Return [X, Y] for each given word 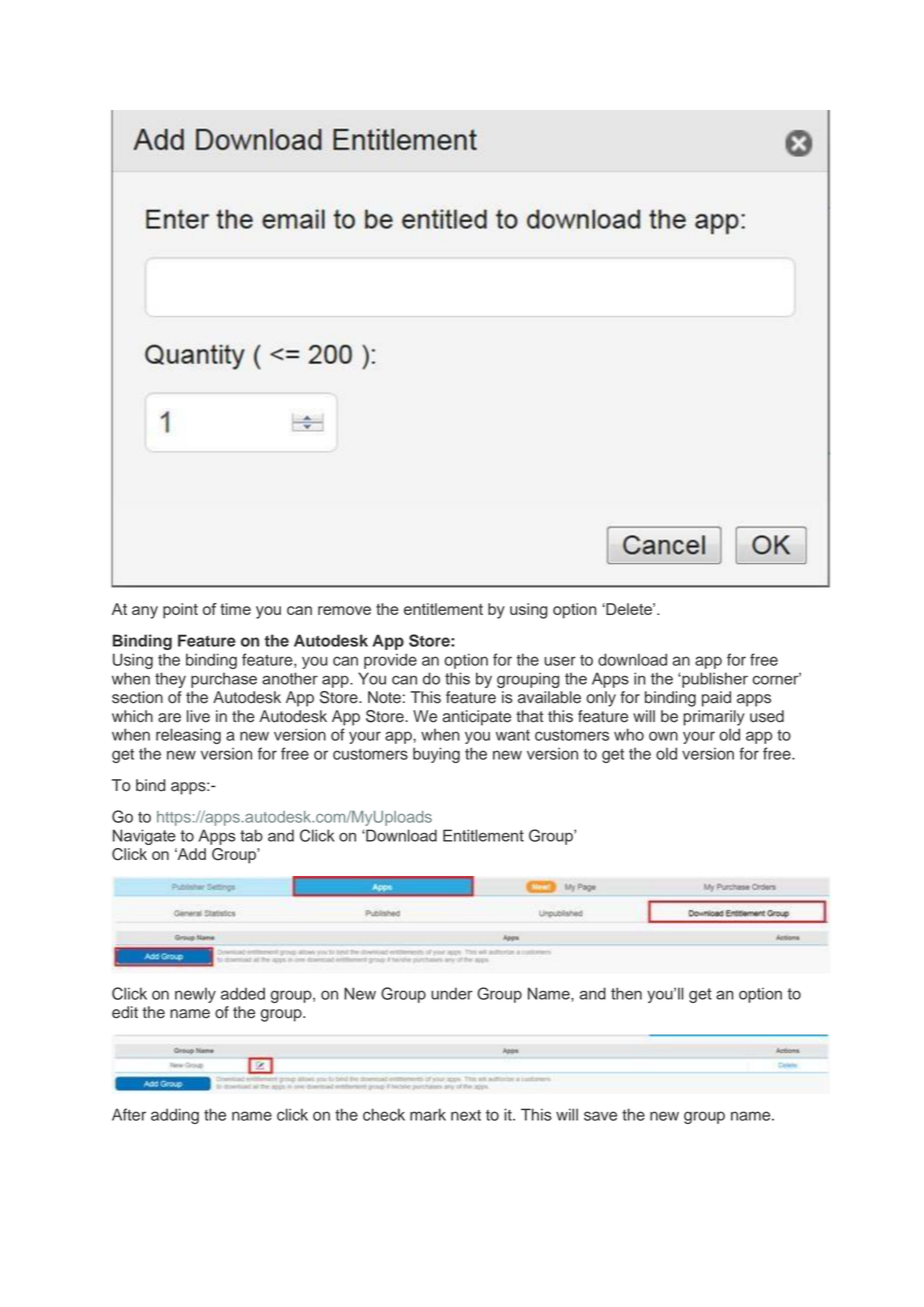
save [600, 1116]
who [629, 734]
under [452, 993]
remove [344, 610]
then [626, 993]
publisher [714, 680]
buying [436, 755]
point [180, 611]
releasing [188, 736]
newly [195, 995]
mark [428, 1114]
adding [175, 1116]
